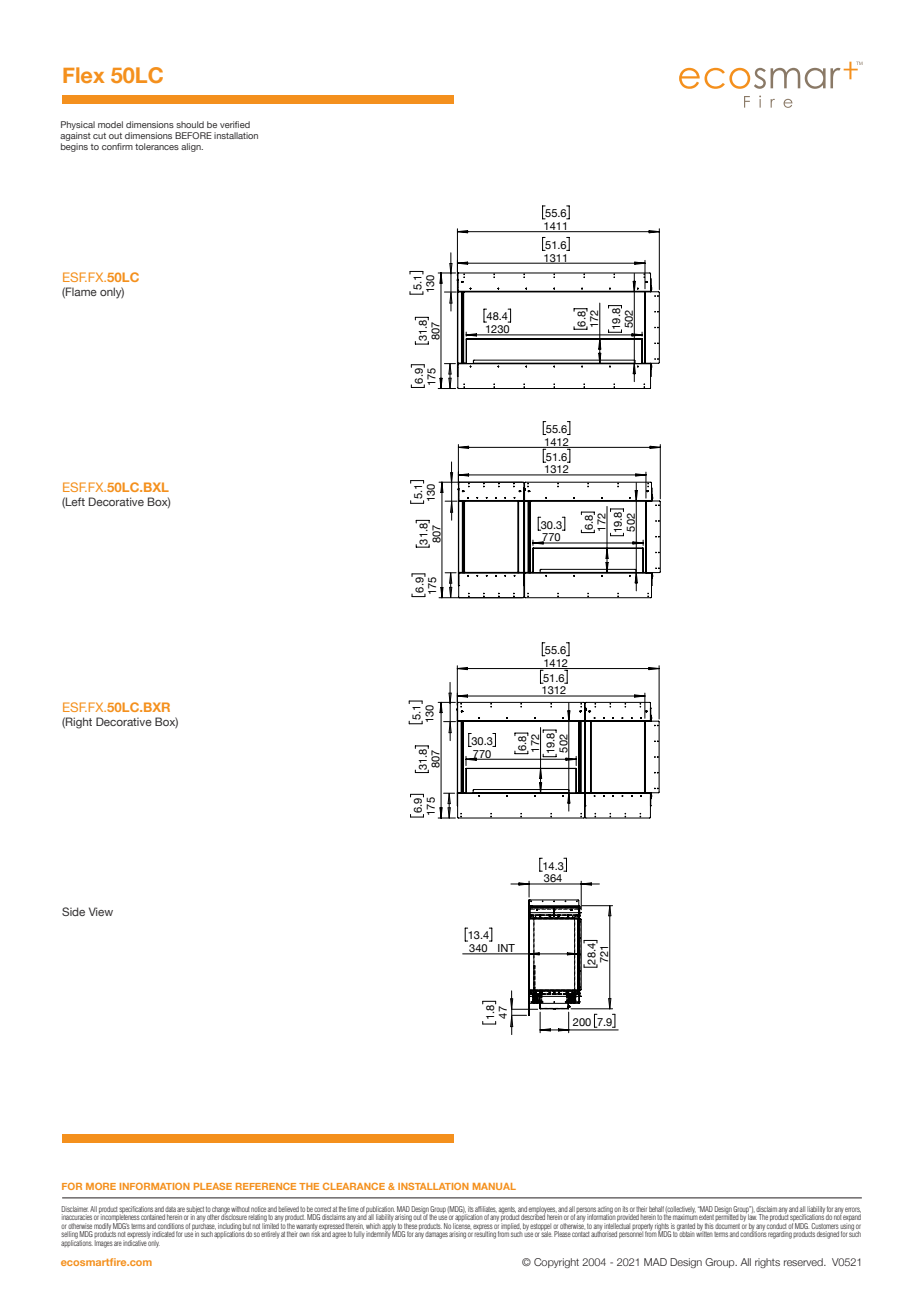 The height and width of the screenshot is (1308, 924). Describe the element at coordinates (193, 135) in the screenshot. I see `BEFORE` at that location.
